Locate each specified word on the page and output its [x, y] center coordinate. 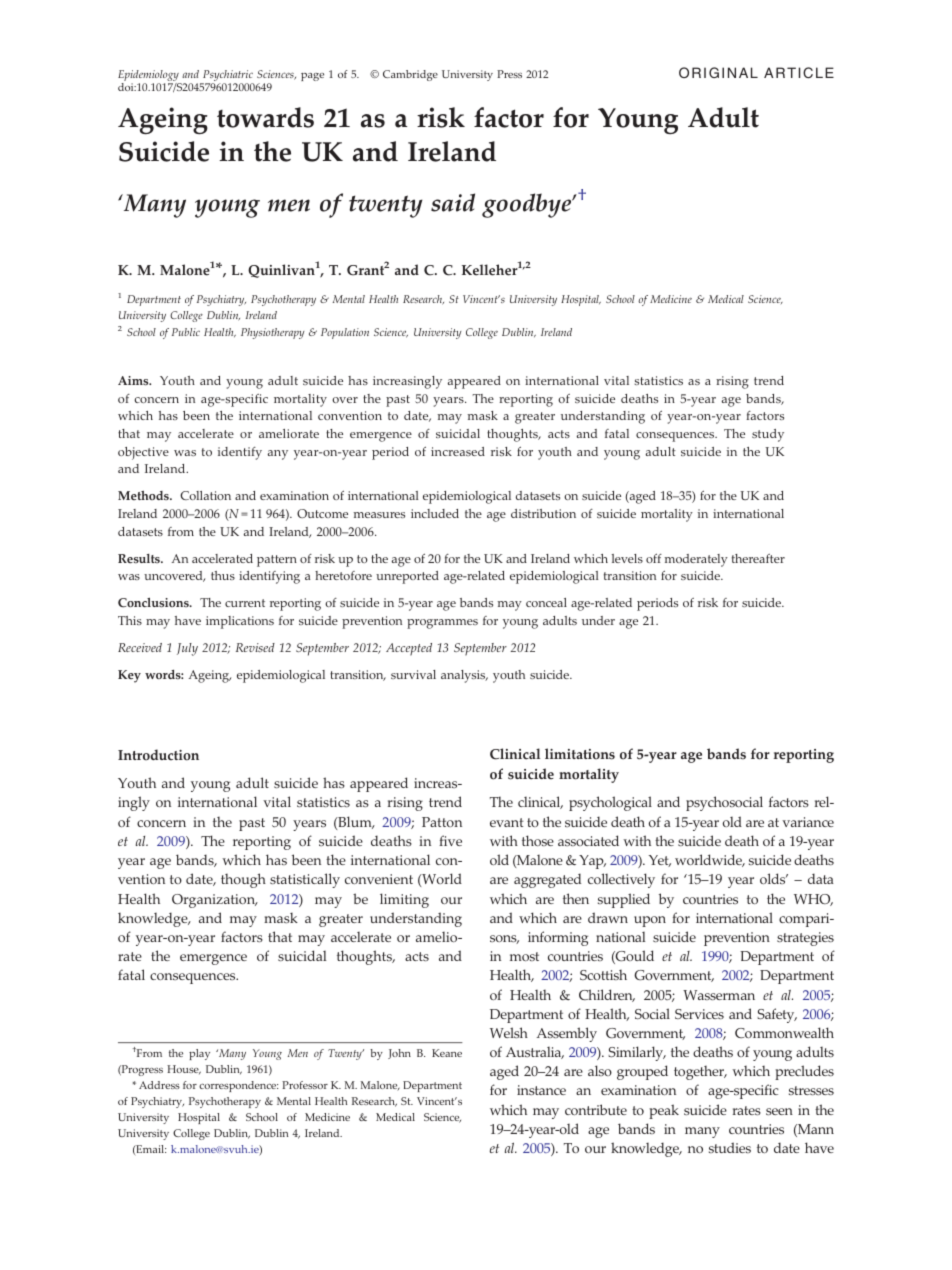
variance [808, 822]
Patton [442, 822]
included [435, 513]
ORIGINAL [718, 72]
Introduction [158, 755]
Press [509, 74]
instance [541, 1090]
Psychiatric [227, 77]
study [768, 435]
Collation [205, 495]
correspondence [238, 1086]
